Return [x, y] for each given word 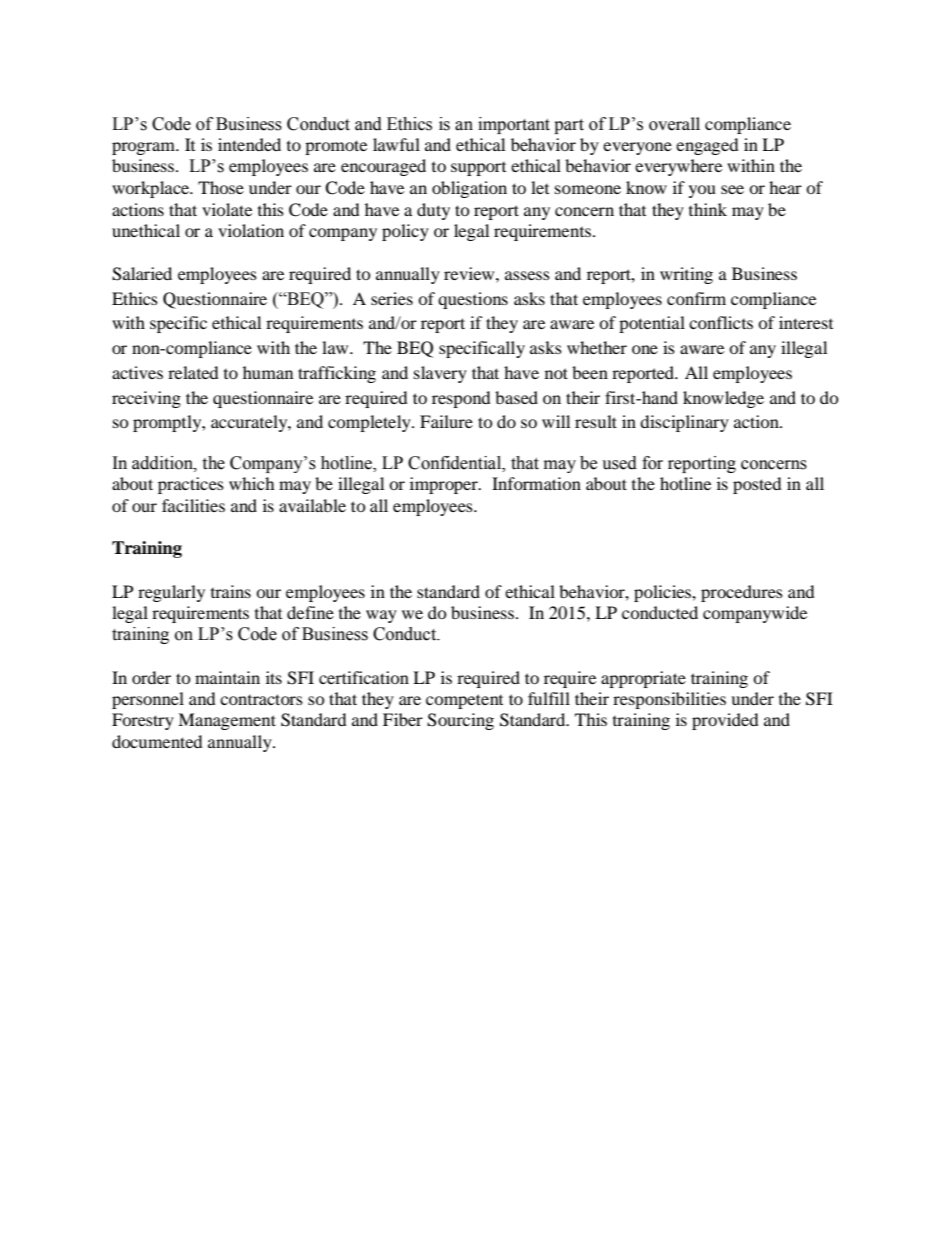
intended [249, 144]
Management [227, 721]
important [514, 125]
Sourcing [460, 721]
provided [725, 721]
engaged [707, 146]
